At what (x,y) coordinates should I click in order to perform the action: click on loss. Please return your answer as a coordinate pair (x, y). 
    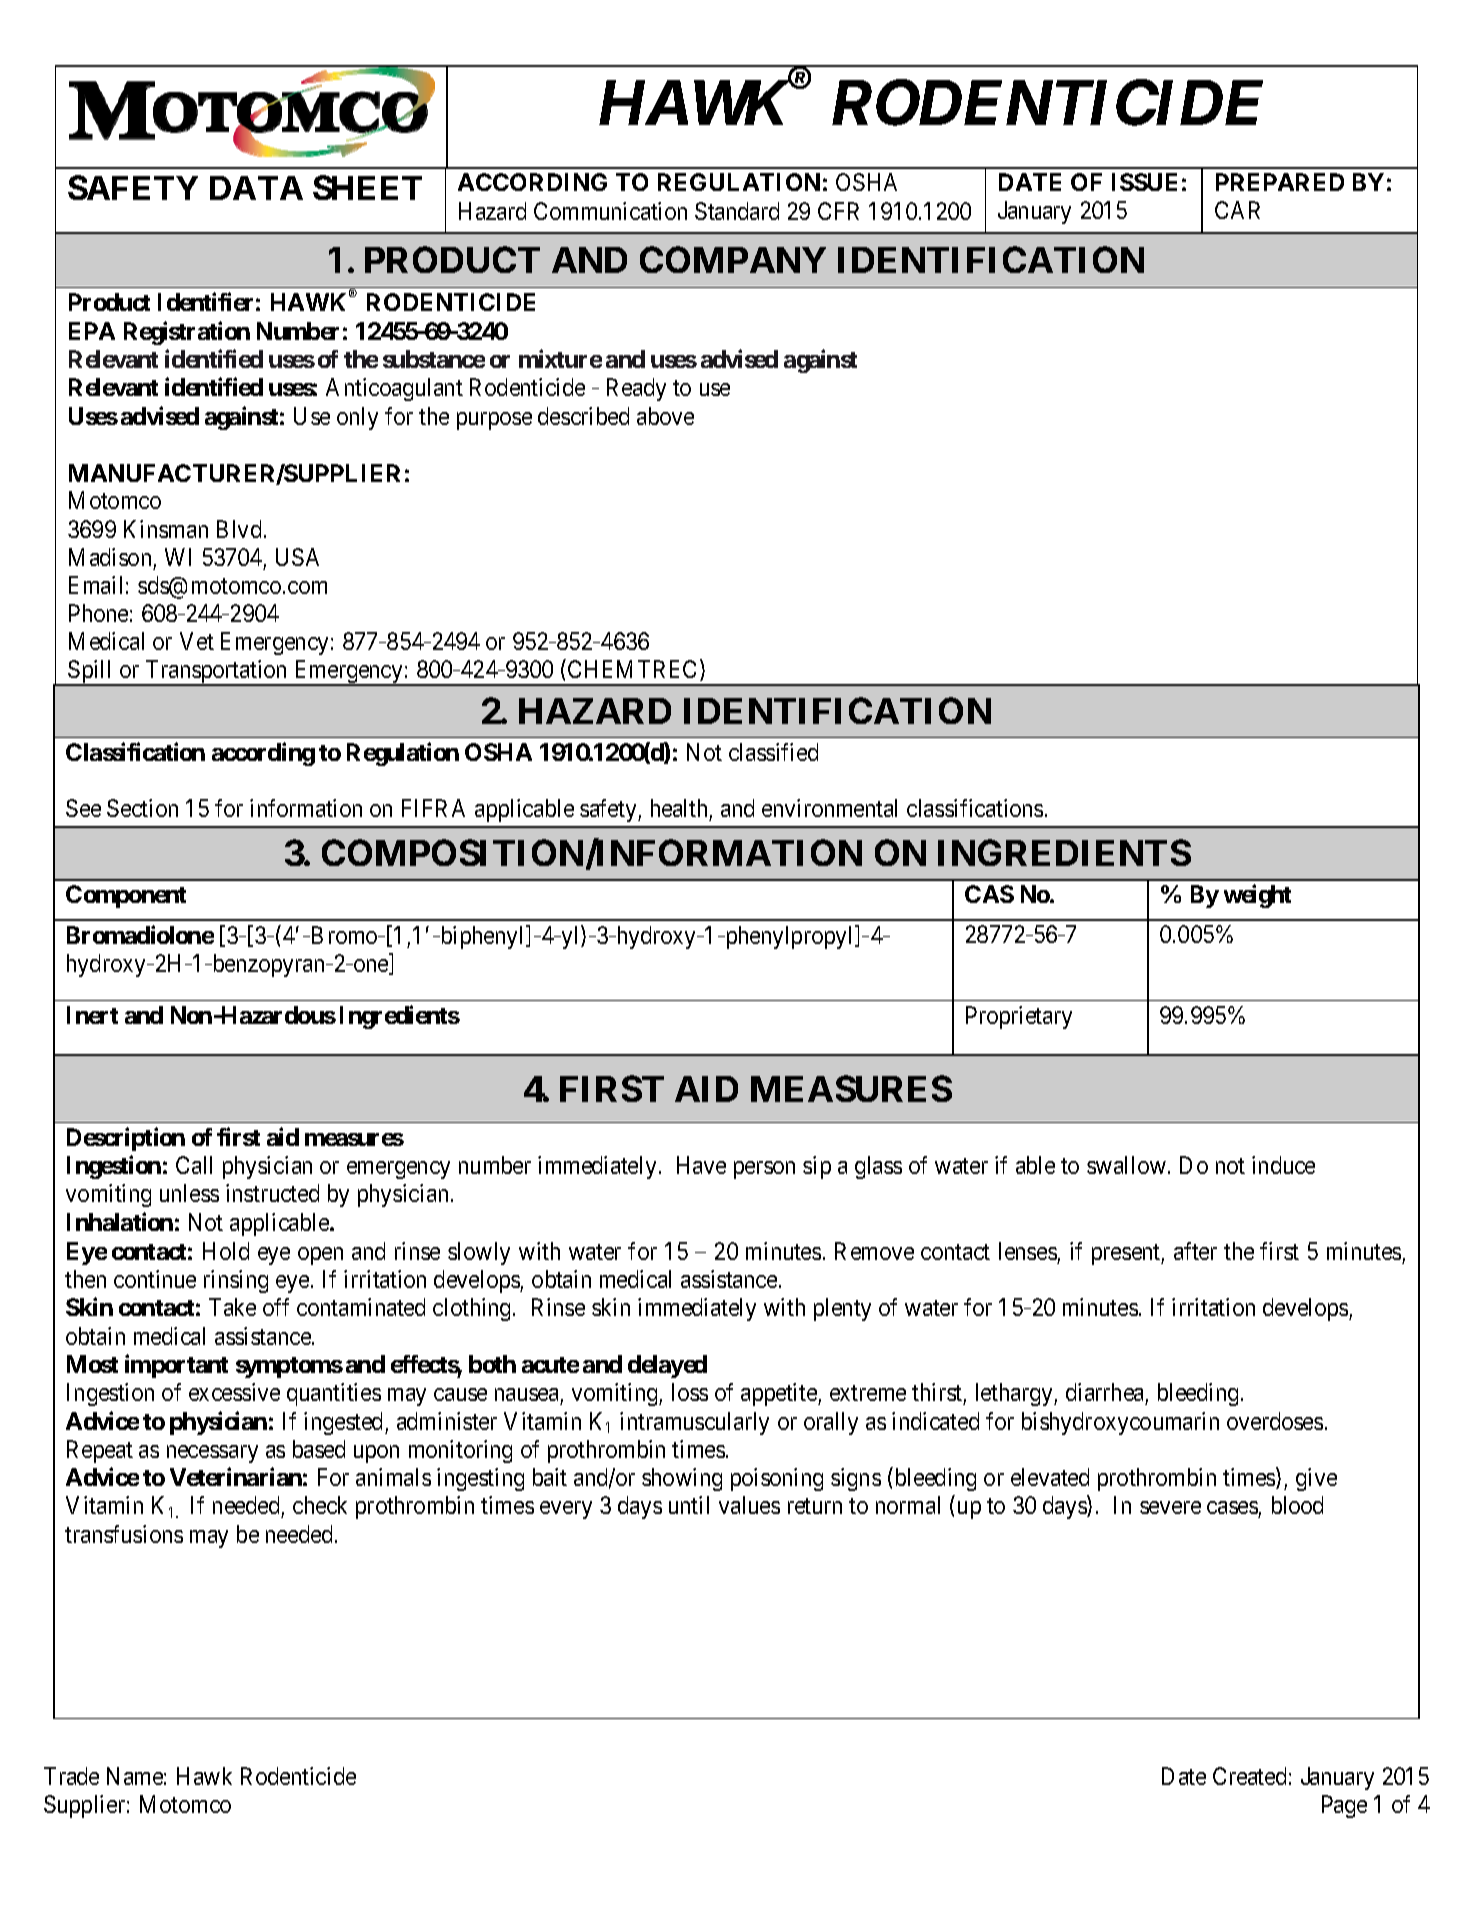
    Looking at the image, I should click on (690, 1392).
